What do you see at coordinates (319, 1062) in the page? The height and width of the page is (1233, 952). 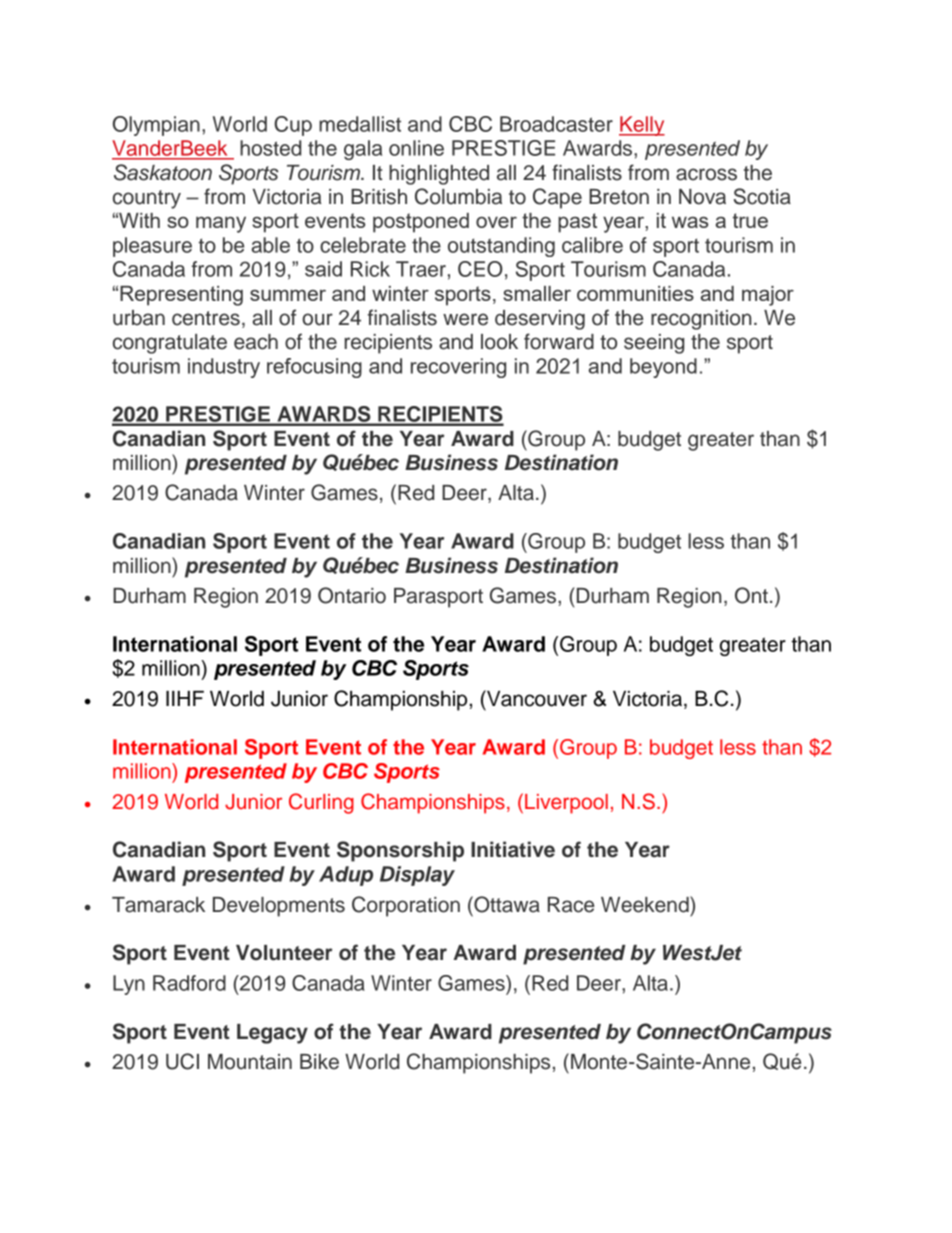 I see `Bike` at bounding box center [319, 1062].
